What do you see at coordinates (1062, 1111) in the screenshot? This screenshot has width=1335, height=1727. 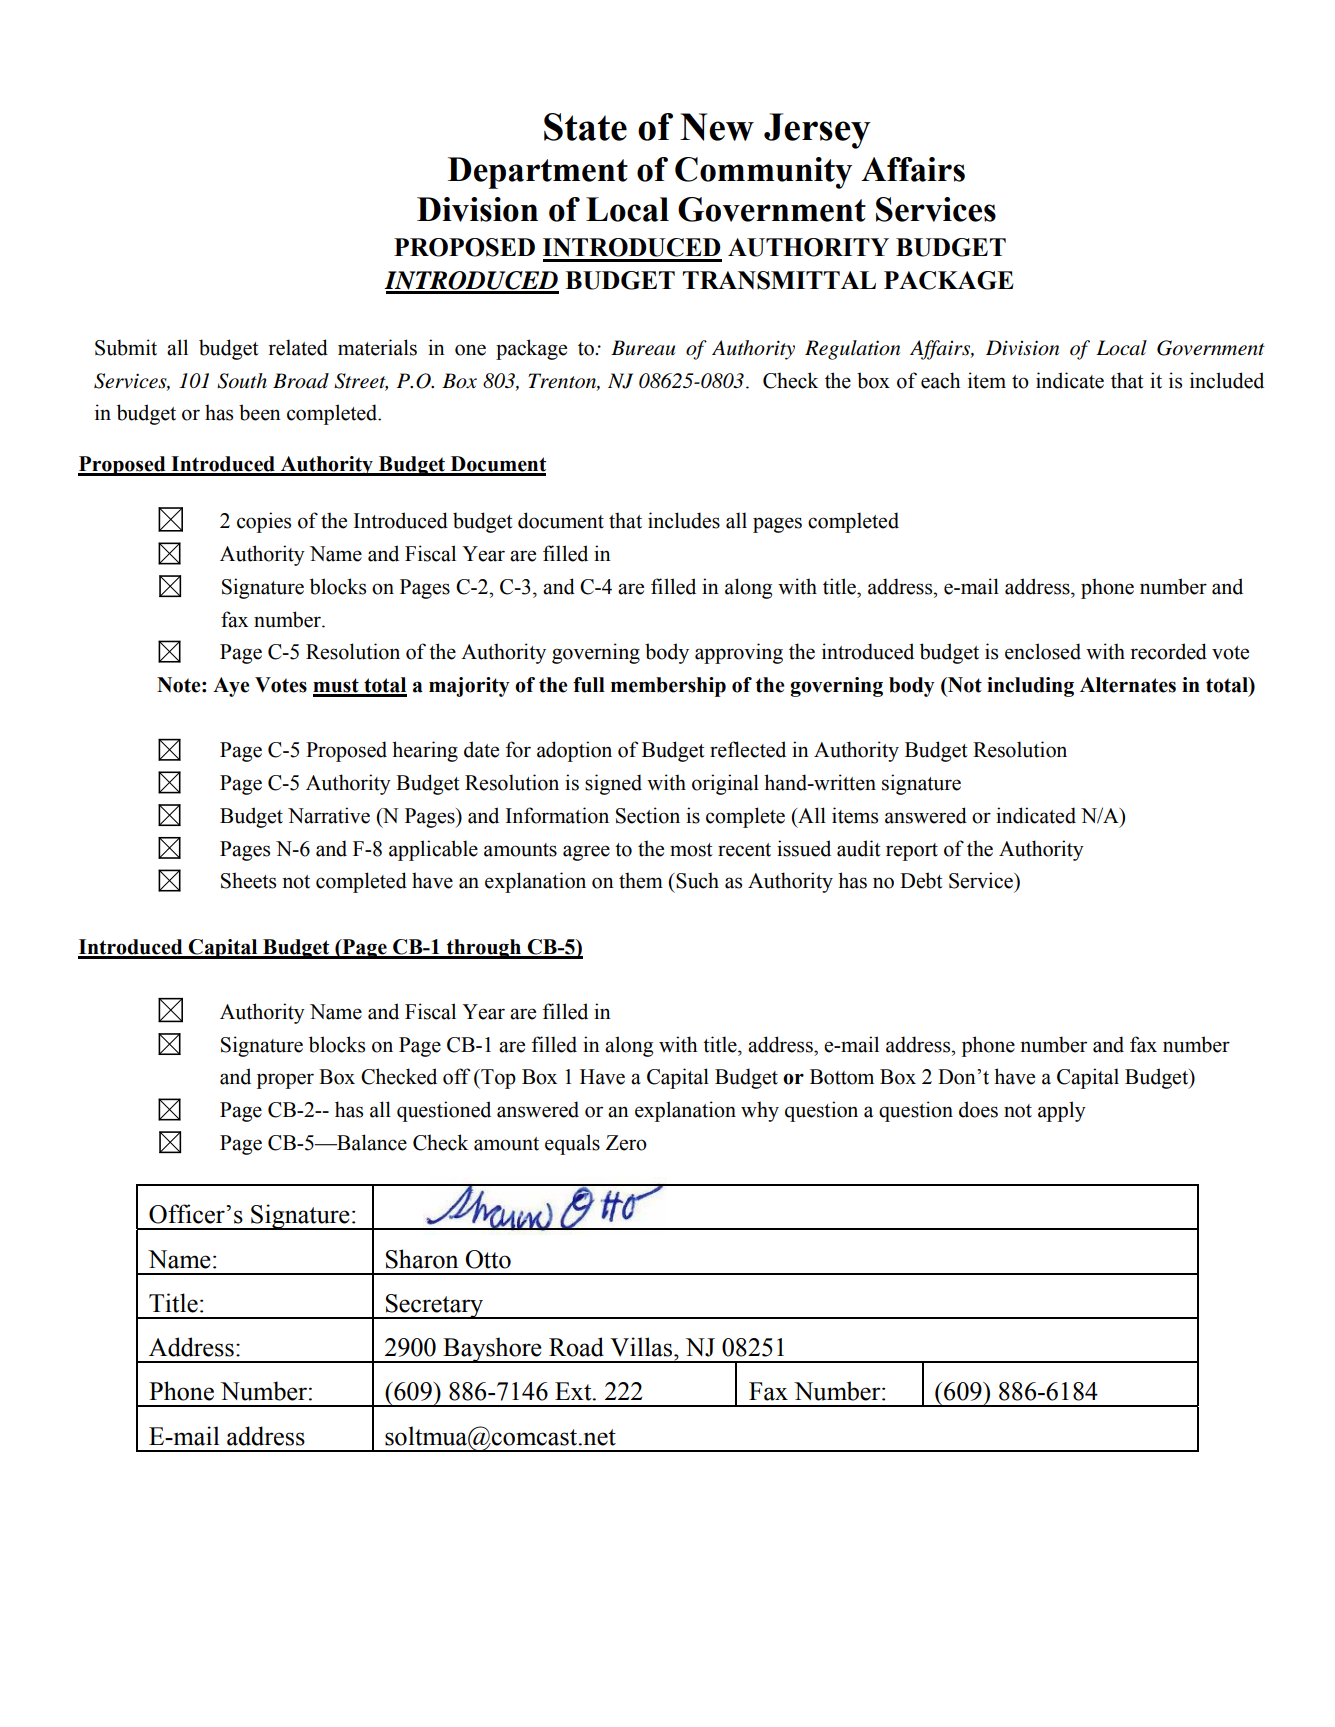 I see `apply` at bounding box center [1062, 1111].
